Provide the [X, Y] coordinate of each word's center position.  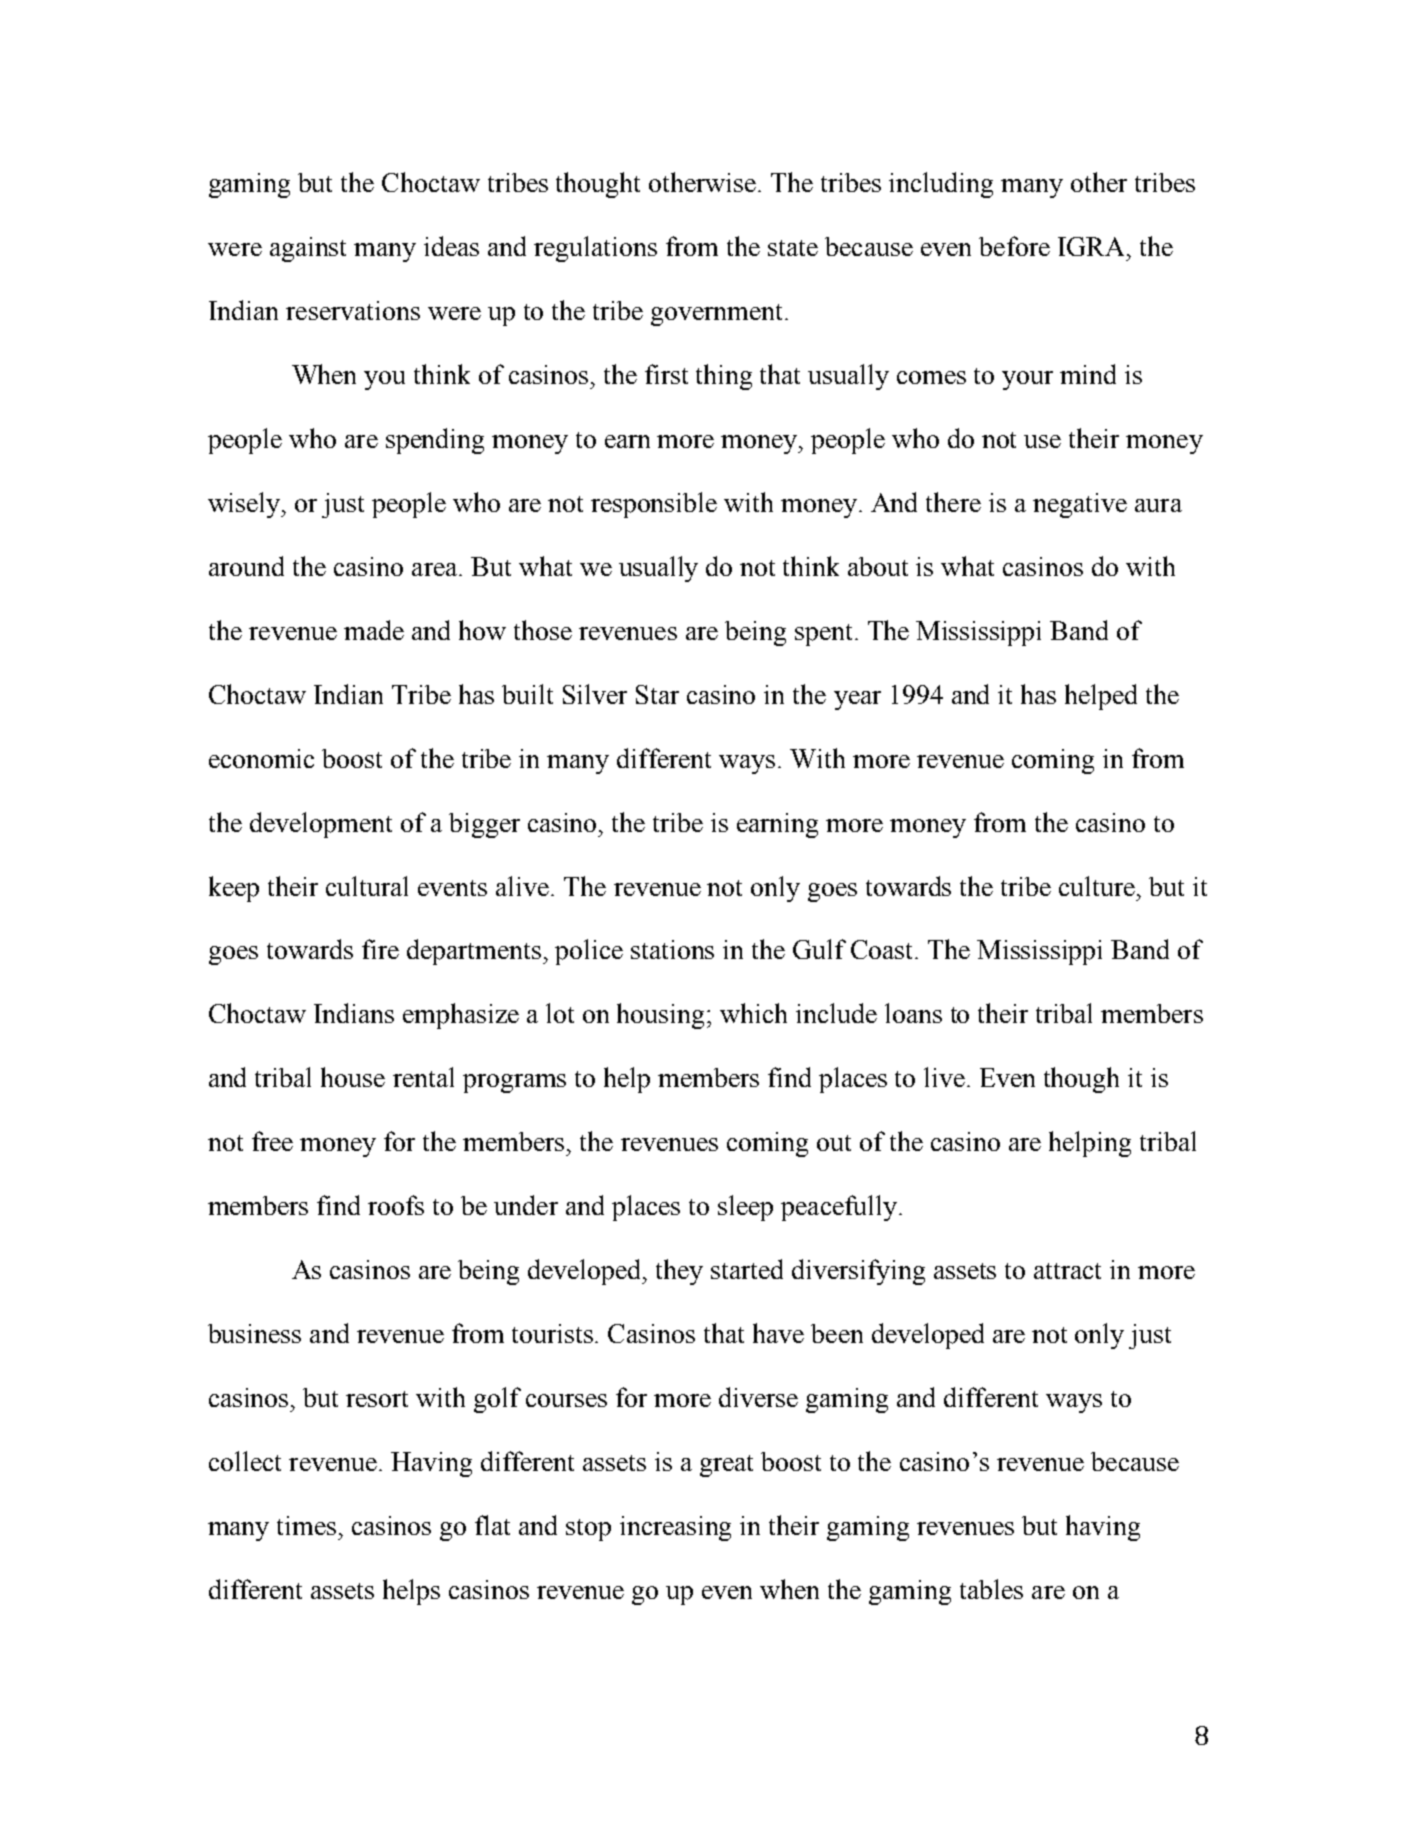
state [793, 248]
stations [672, 949]
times [306, 1525]
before [1014, 246]
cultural [367, 886]
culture [1098, 886]
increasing [675, 1528]
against [308, 249]
